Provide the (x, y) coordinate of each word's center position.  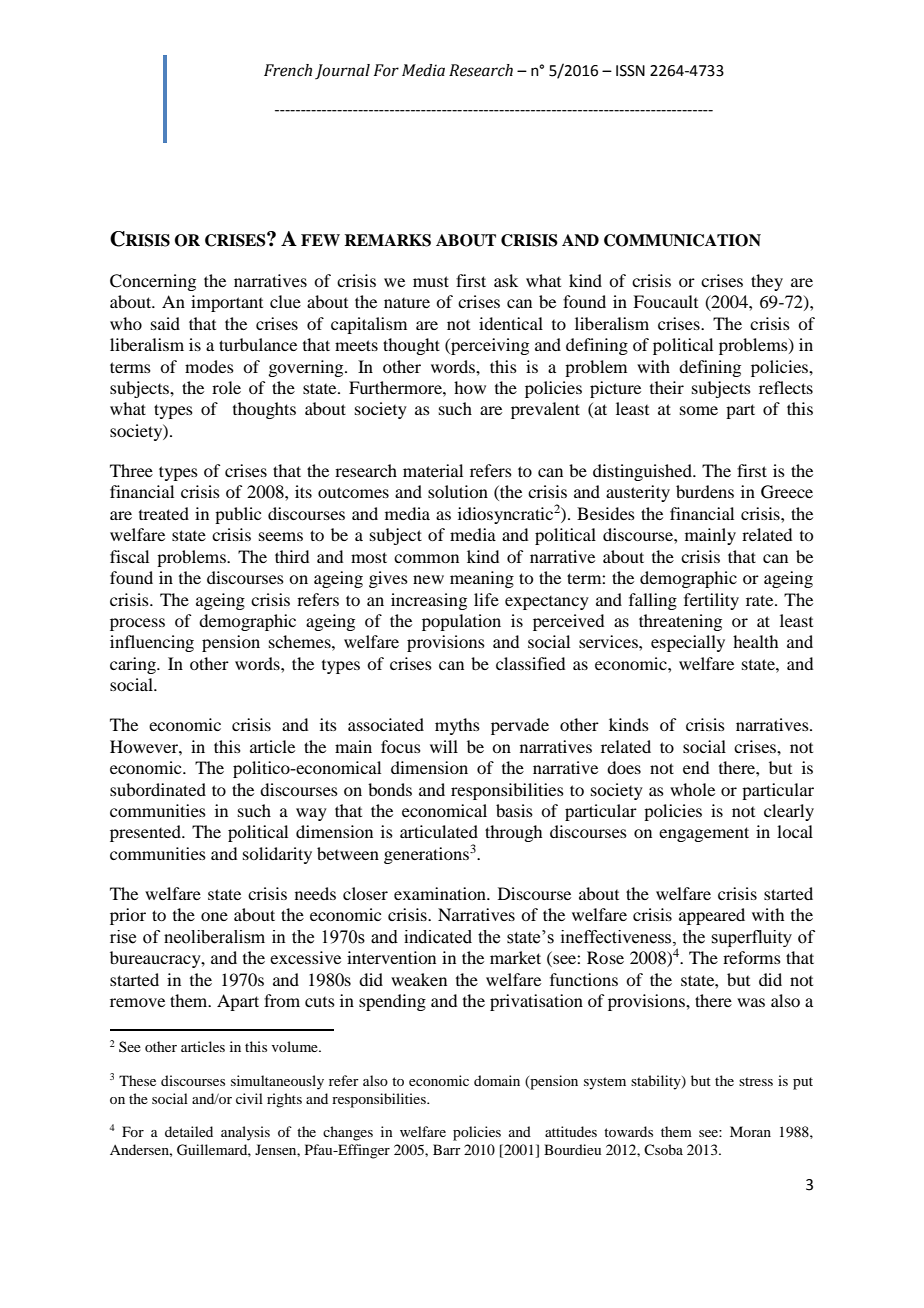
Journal (342, 71)
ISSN (630, 71)
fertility (711, 601)
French (288, 70)
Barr (447, 1149)
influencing (152, 643)
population (461, 622)
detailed (189, 1131)
